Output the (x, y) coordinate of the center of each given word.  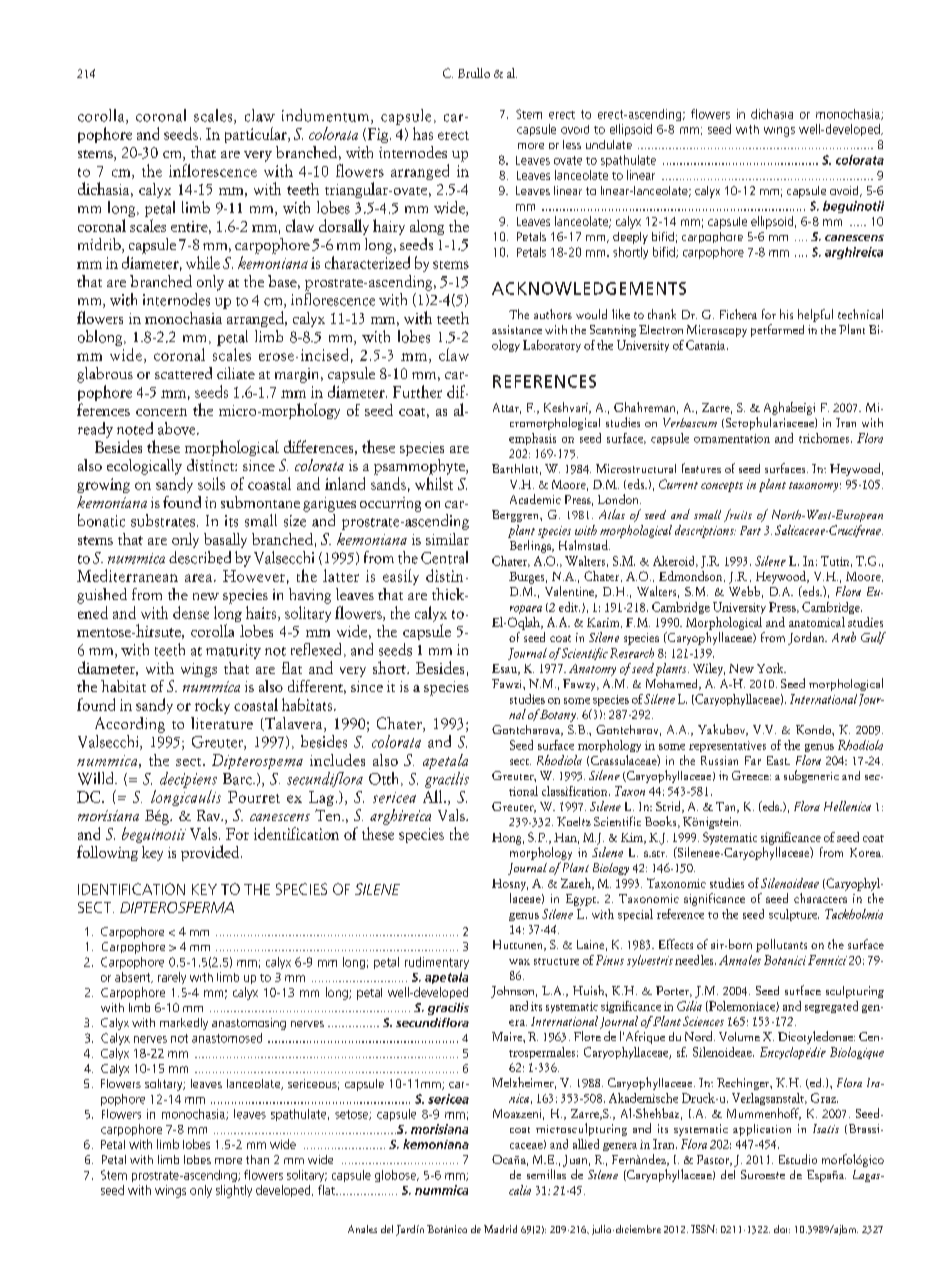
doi (782, 1229)
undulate (609, 144)
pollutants (781, 945)
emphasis (532, 439)
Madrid (500, 1229)
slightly (234, 1191)
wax (519, 962)
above (178, 428)
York (771, 668)
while (203, 262)
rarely (172, 978)
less (572, 144)
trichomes (825, 438)
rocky (212, 706)
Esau (505, 669)
